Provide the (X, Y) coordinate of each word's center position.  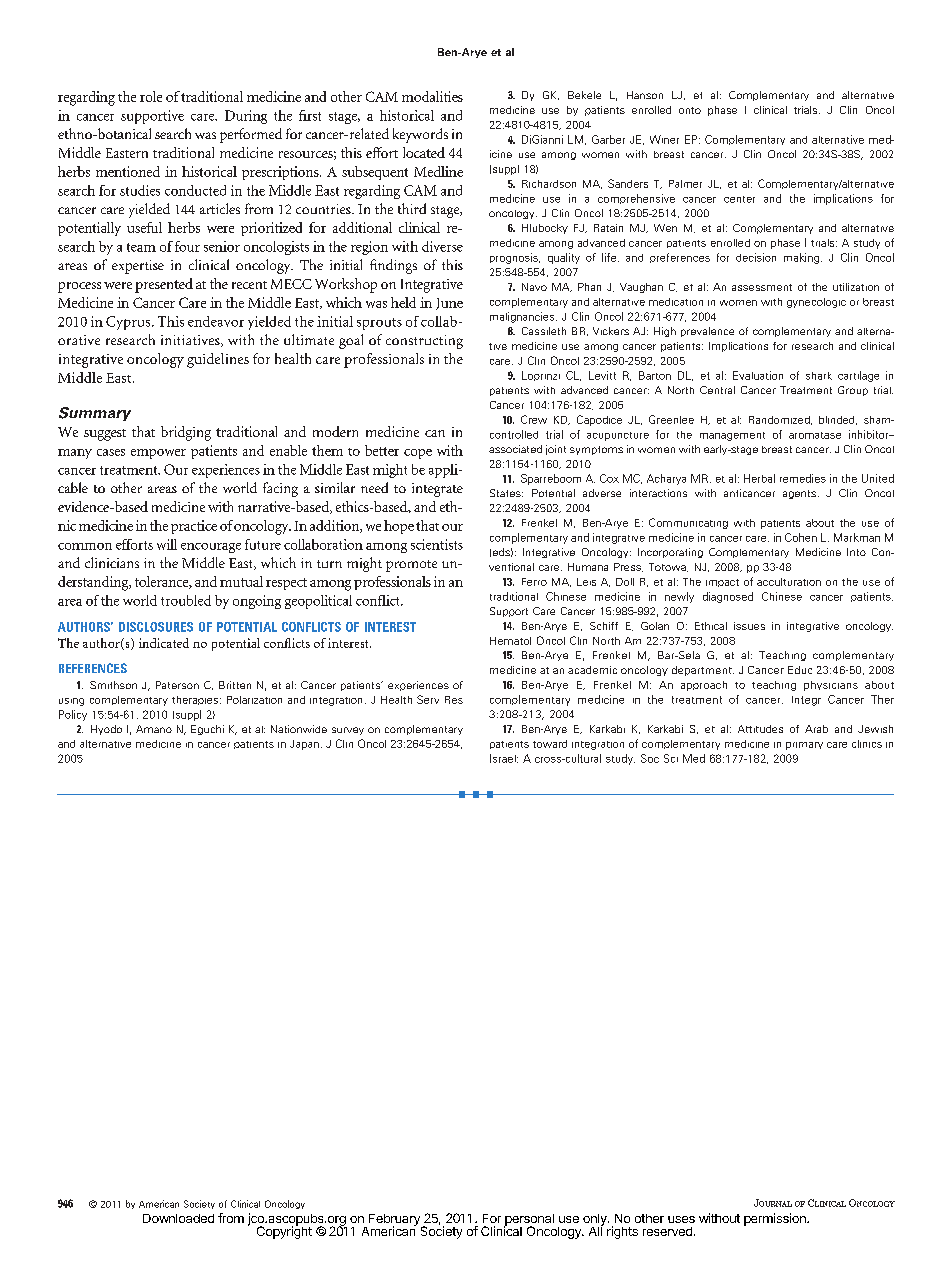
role (151, 96)
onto (690, 110)
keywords (420, 135)
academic (592, 670)
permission (776, 1219)
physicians (831, 686)
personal (529, 1221)
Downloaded (178, 1218)
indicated (164, 643)
